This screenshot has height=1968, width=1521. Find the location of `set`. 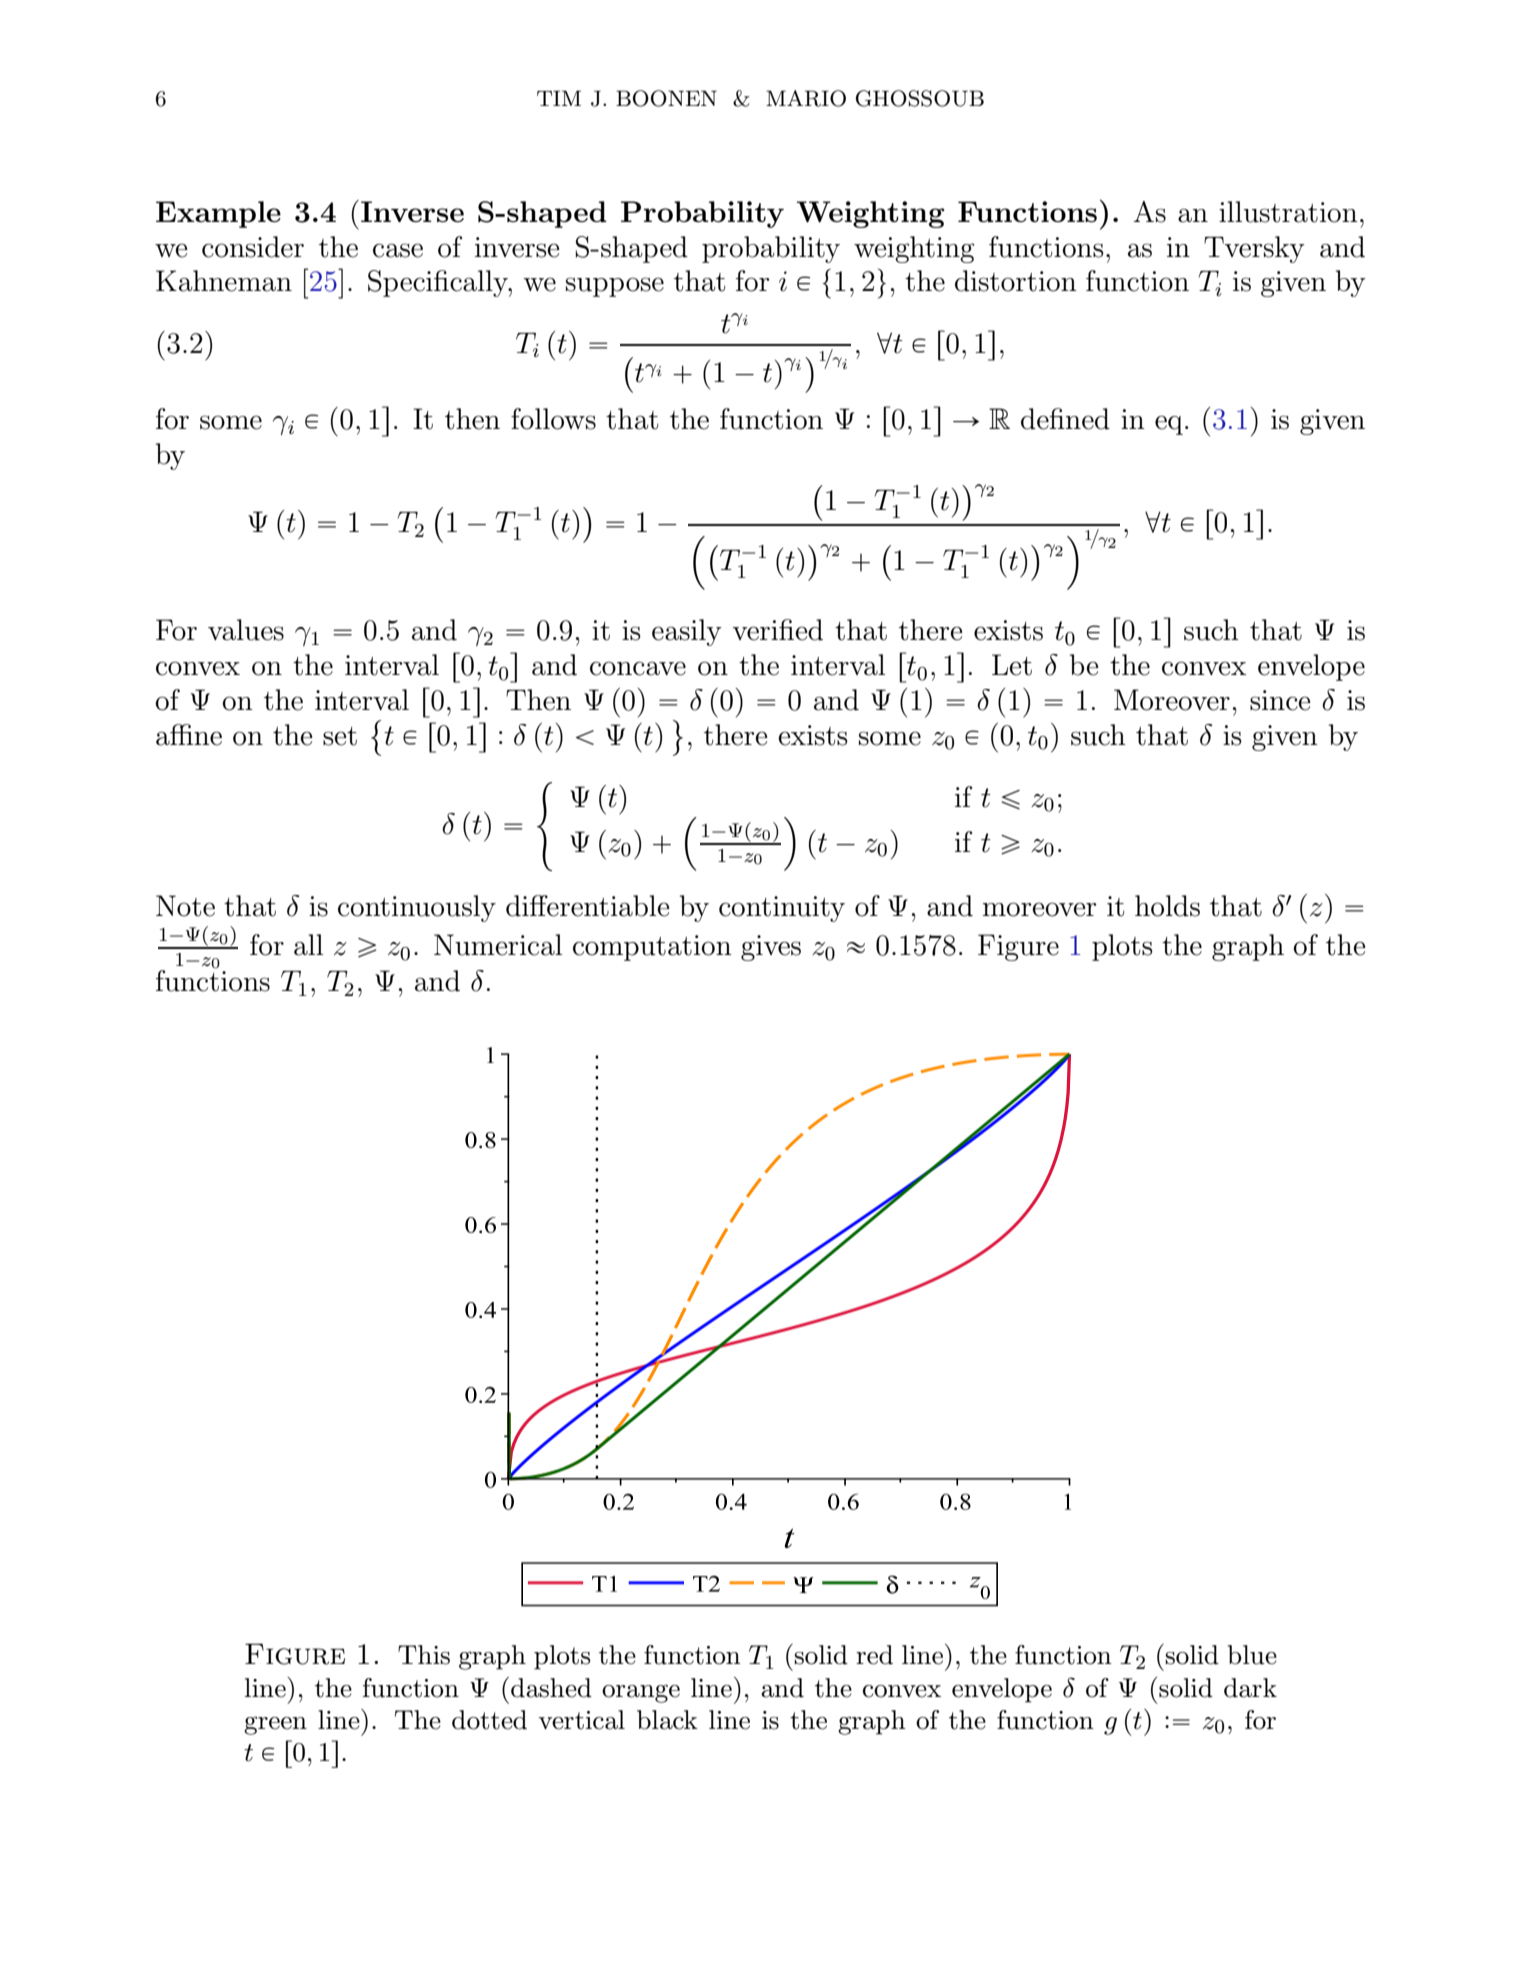

set is located at coordinates (340, 736).
